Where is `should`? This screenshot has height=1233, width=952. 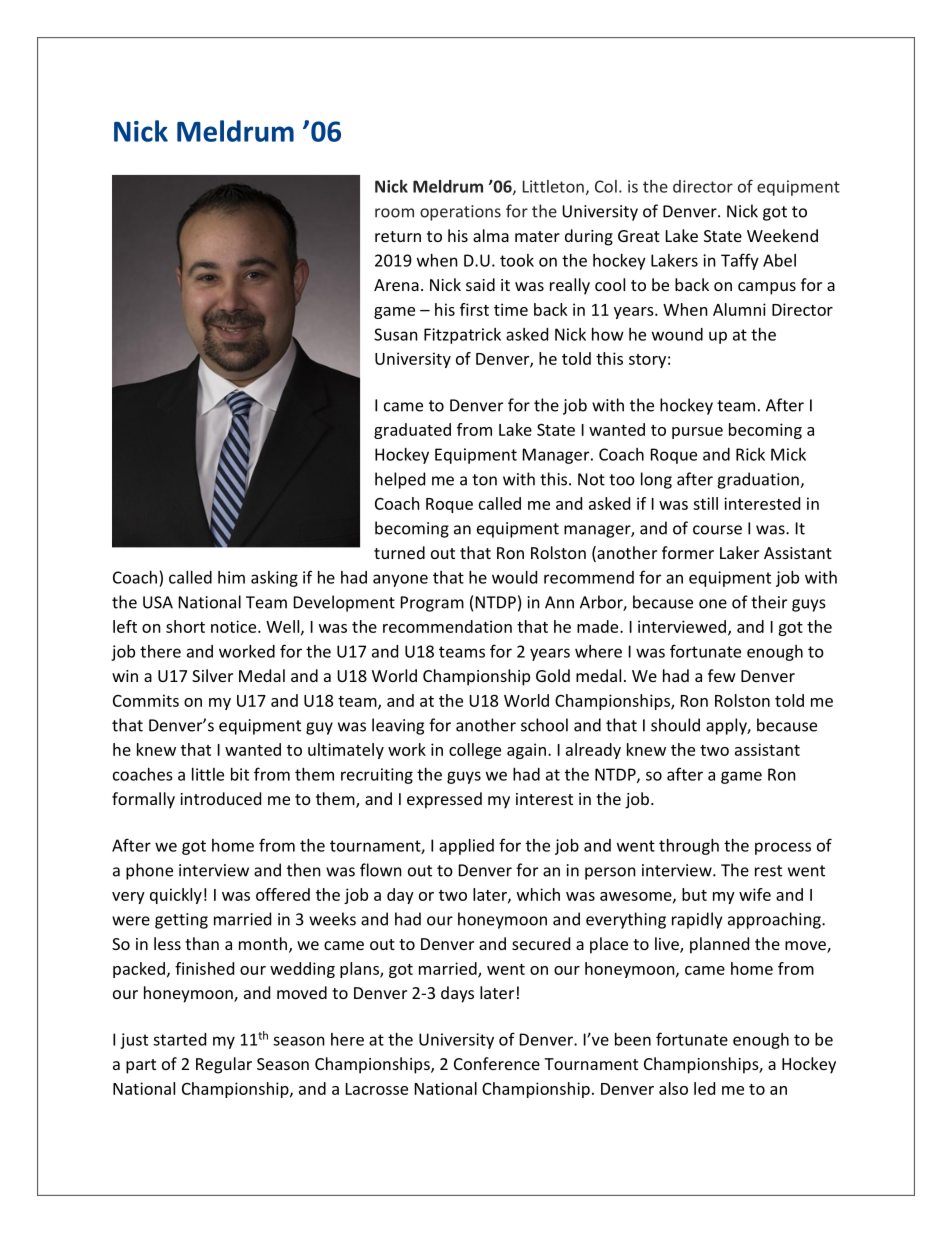 should is located at coordinates (675, 725).
